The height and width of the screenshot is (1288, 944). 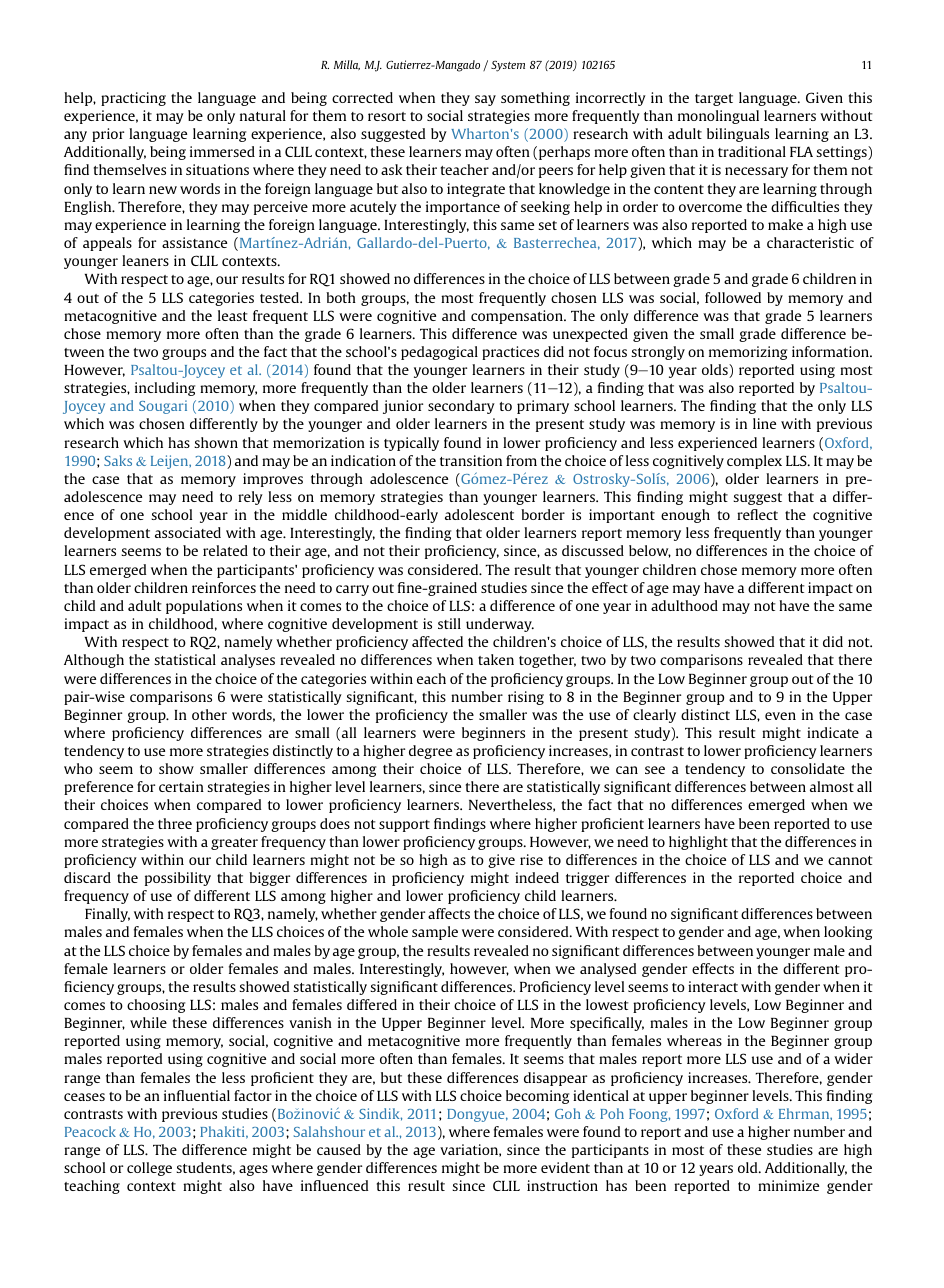 What do you see at coordinates (133, 99) in the screenshot?
I see `practicing` at bounding box center [133, 99].
